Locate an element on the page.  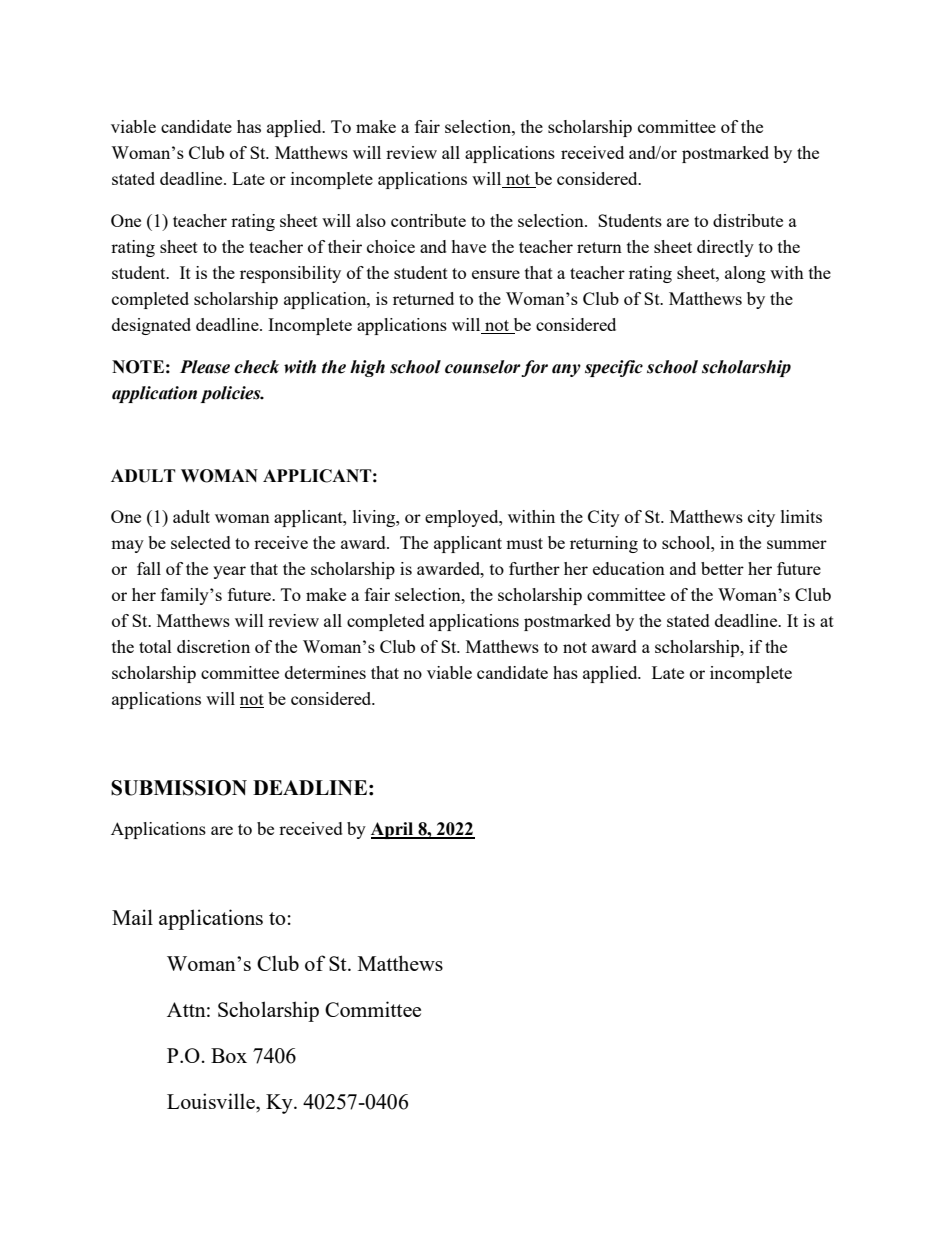
discretion is located at coordinates (213, 646).
